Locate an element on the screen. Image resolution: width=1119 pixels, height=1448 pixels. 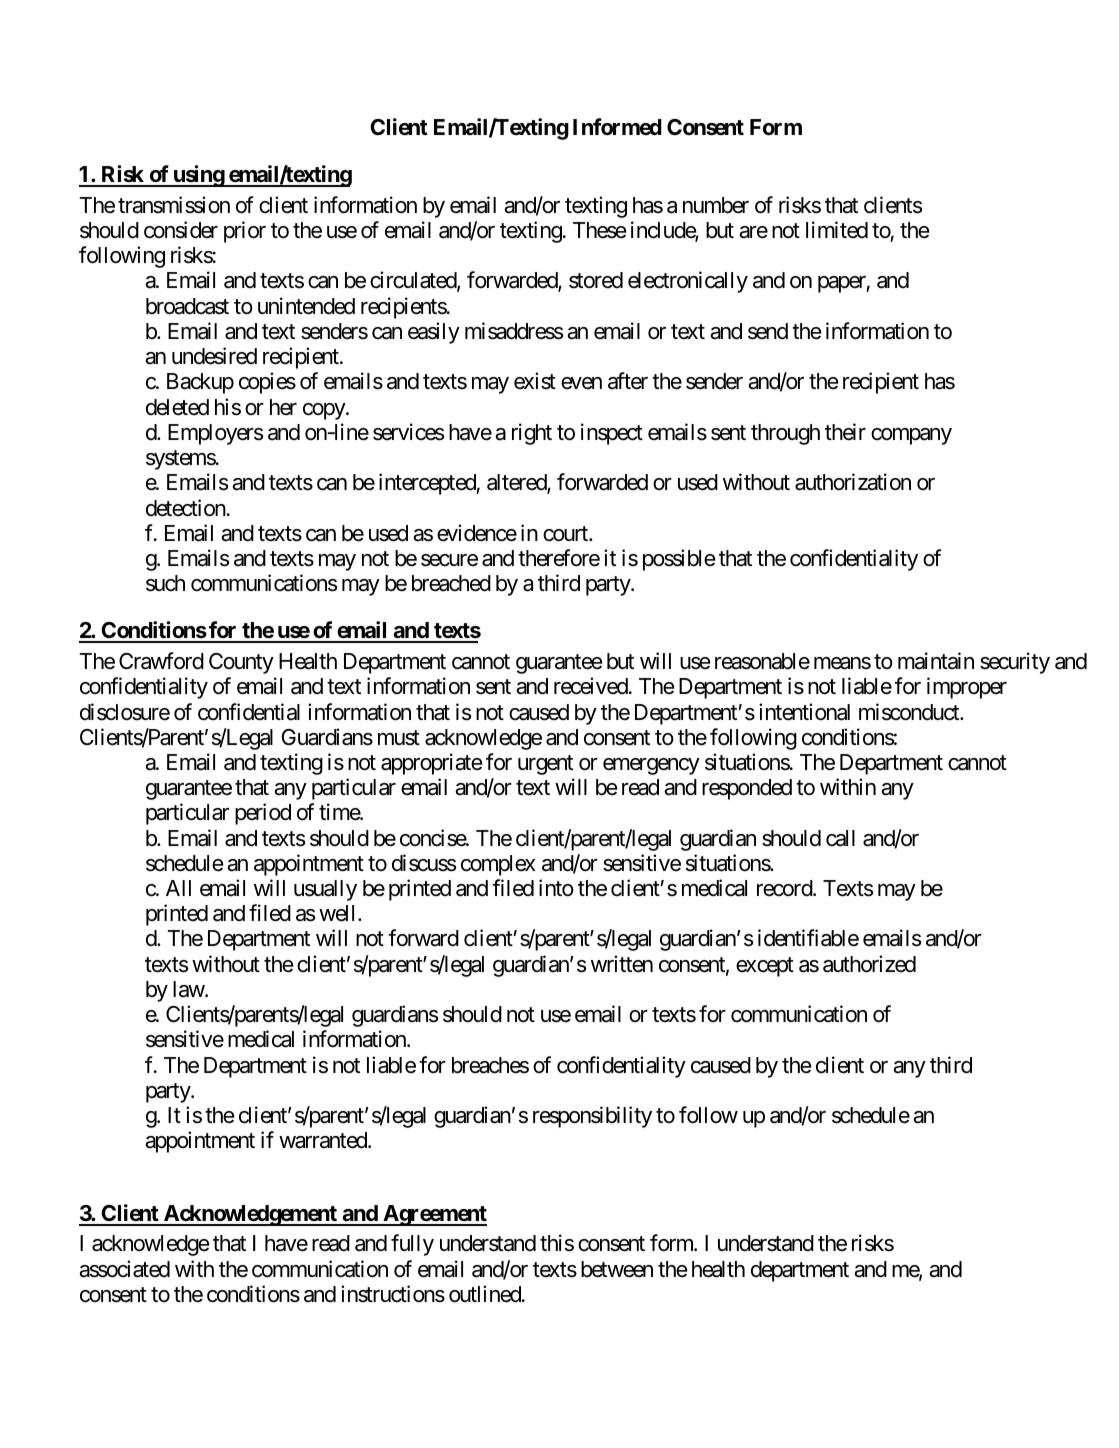
between is located at coordinates (617, 1269).
